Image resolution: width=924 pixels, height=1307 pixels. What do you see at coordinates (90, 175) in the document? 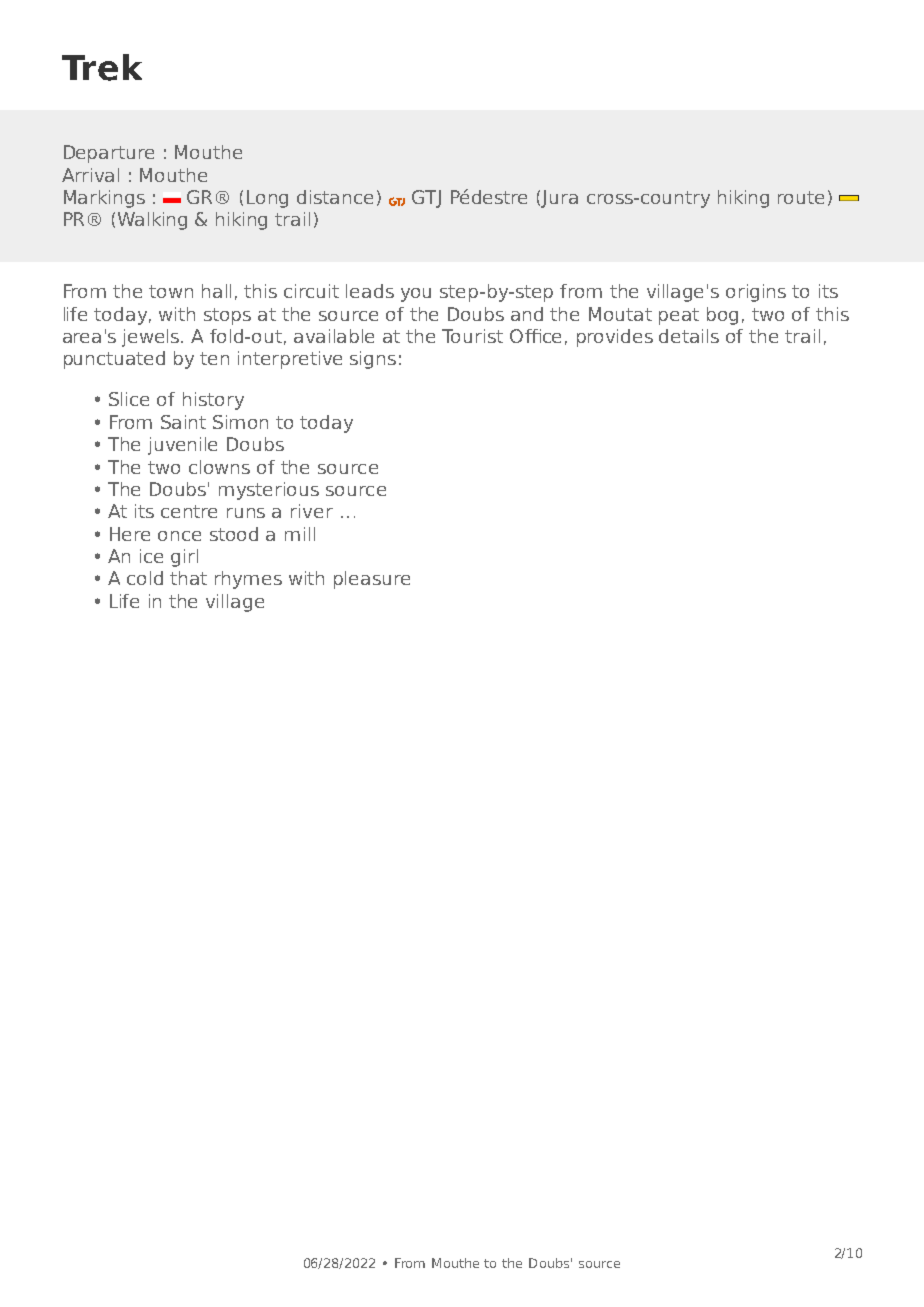
I see `Arrival` at bounding box center [90, 175].
